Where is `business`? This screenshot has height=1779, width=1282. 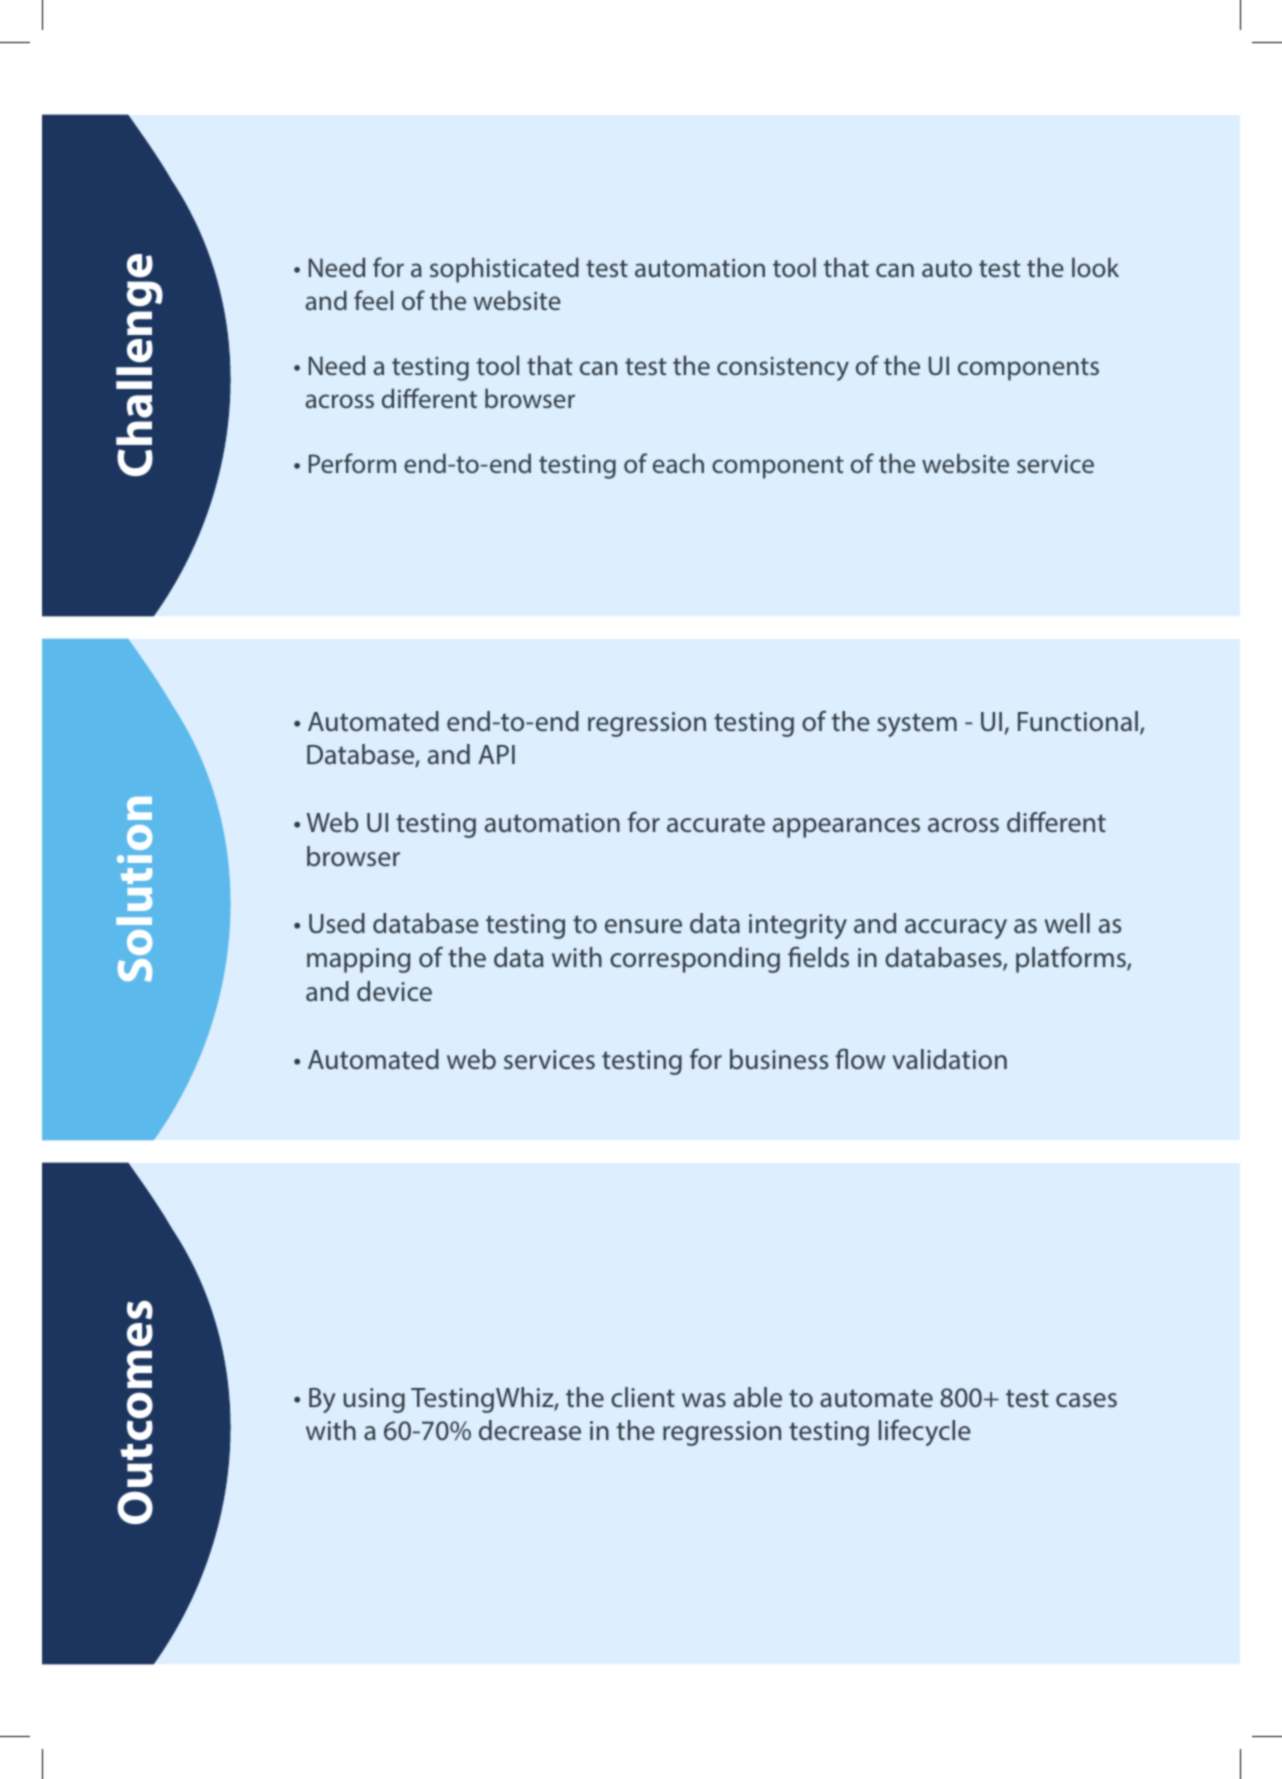 business is located at coordinates (779, 1059).
